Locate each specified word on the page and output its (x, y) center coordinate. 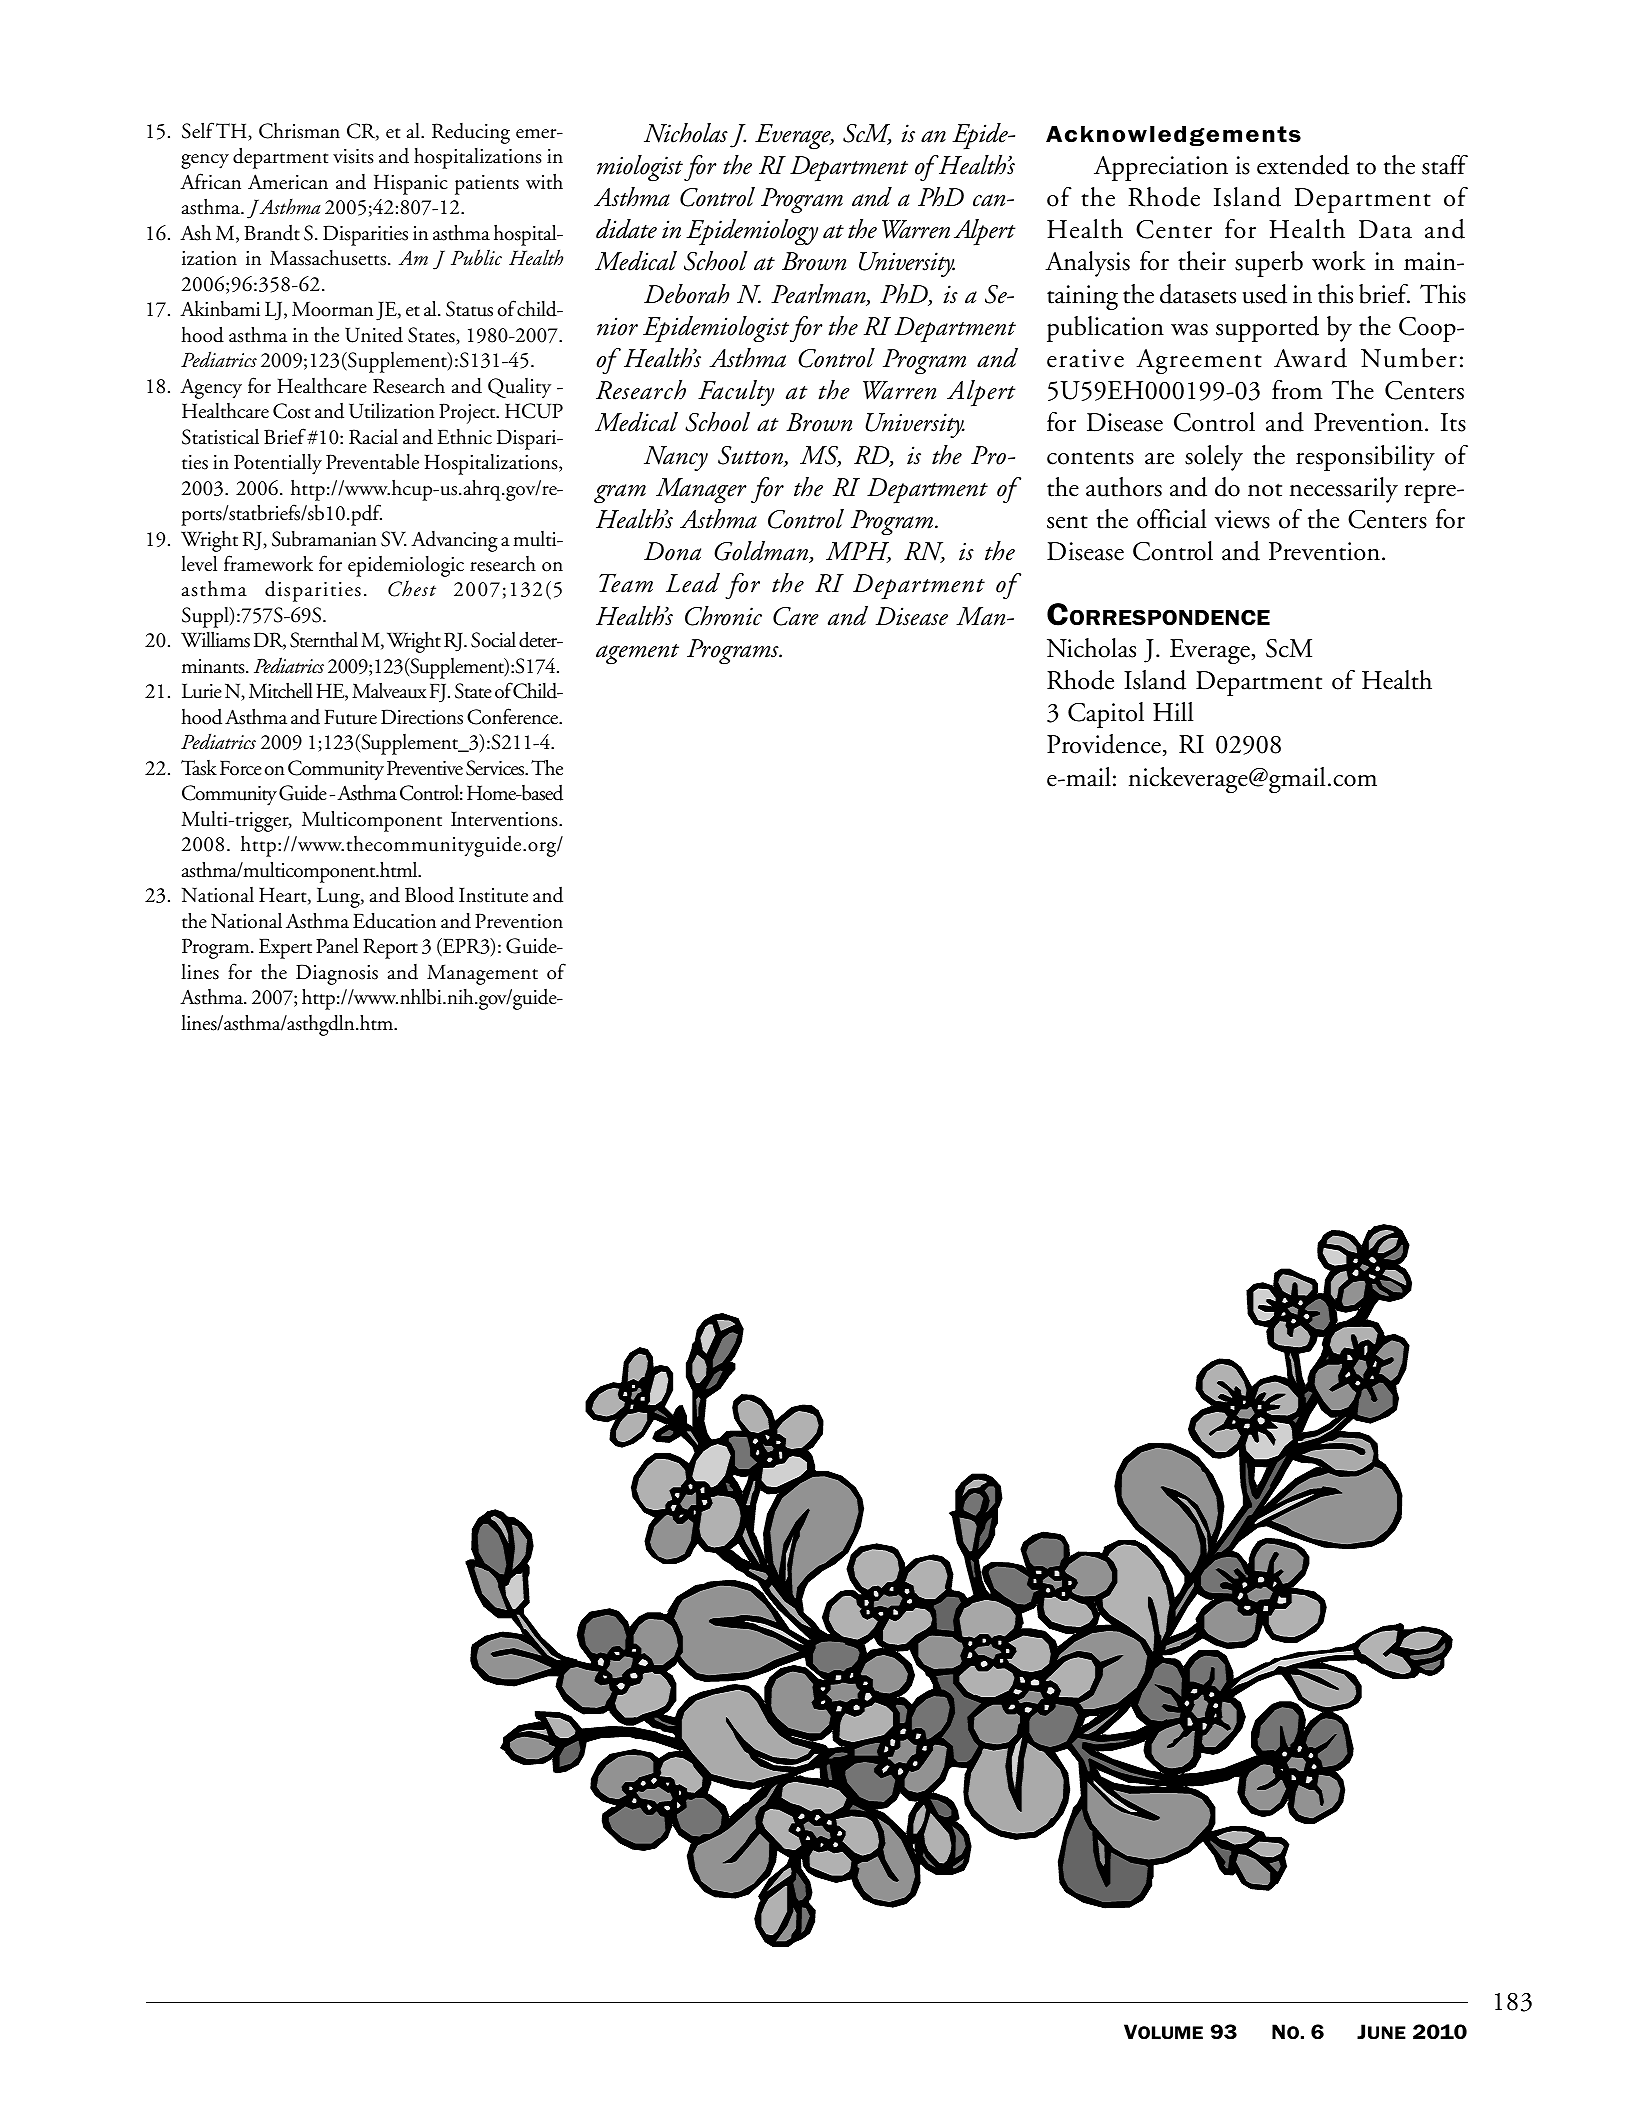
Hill (1173, 711)
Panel (337, 945)
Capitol (1106, 715)
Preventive (425, 768)
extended (1303, 165)
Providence (1104, 744)
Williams (215, 640)
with (544, 182)
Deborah (687, 294)
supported (1267, 329)
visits (353, 156)
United (374, 335)
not (1265, 490)
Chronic (723, 616)
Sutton (751, 456)
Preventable (372, 462)
